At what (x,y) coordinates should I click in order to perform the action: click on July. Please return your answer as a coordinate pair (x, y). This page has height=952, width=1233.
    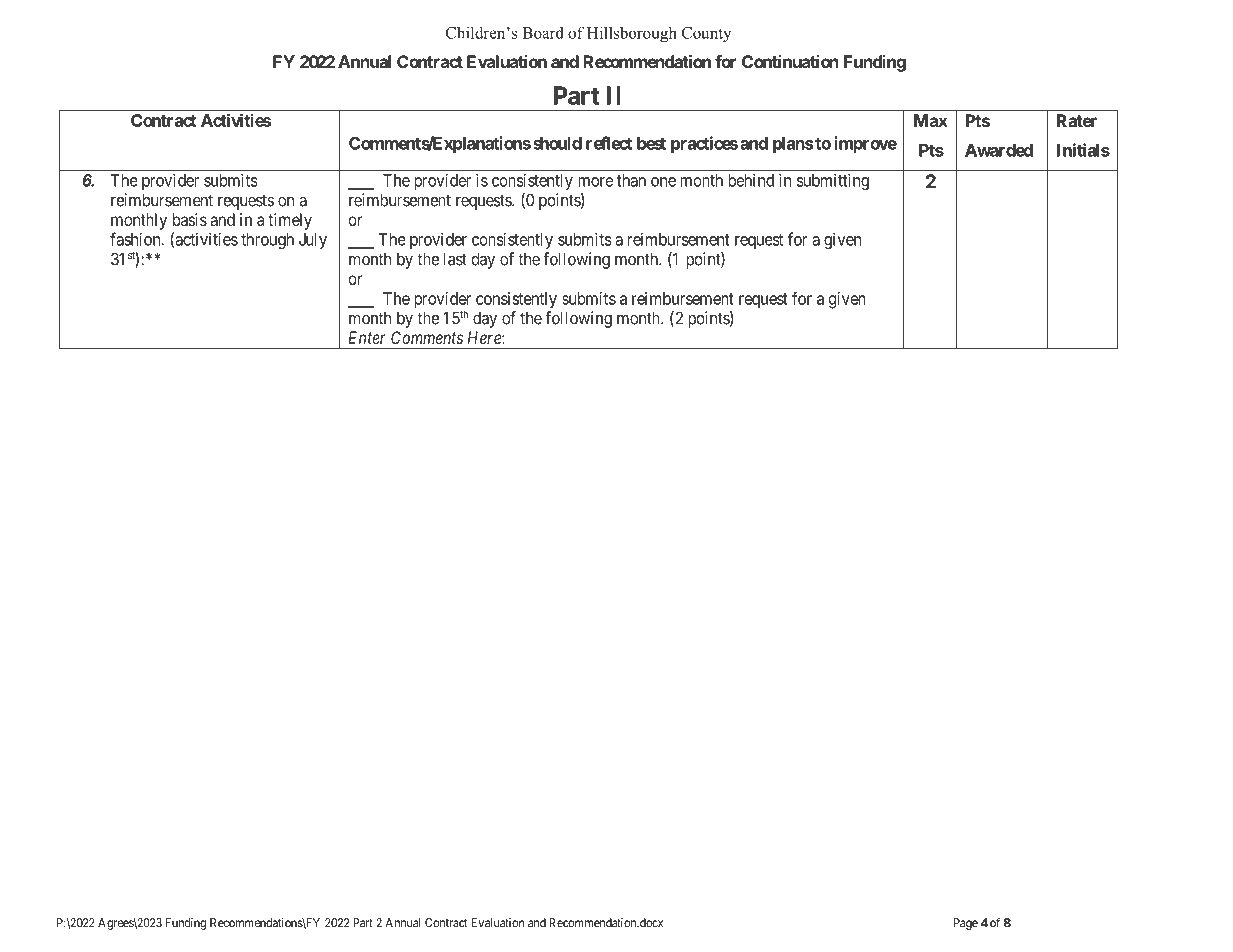
    Looking at the image, I should click on (313, 241).
